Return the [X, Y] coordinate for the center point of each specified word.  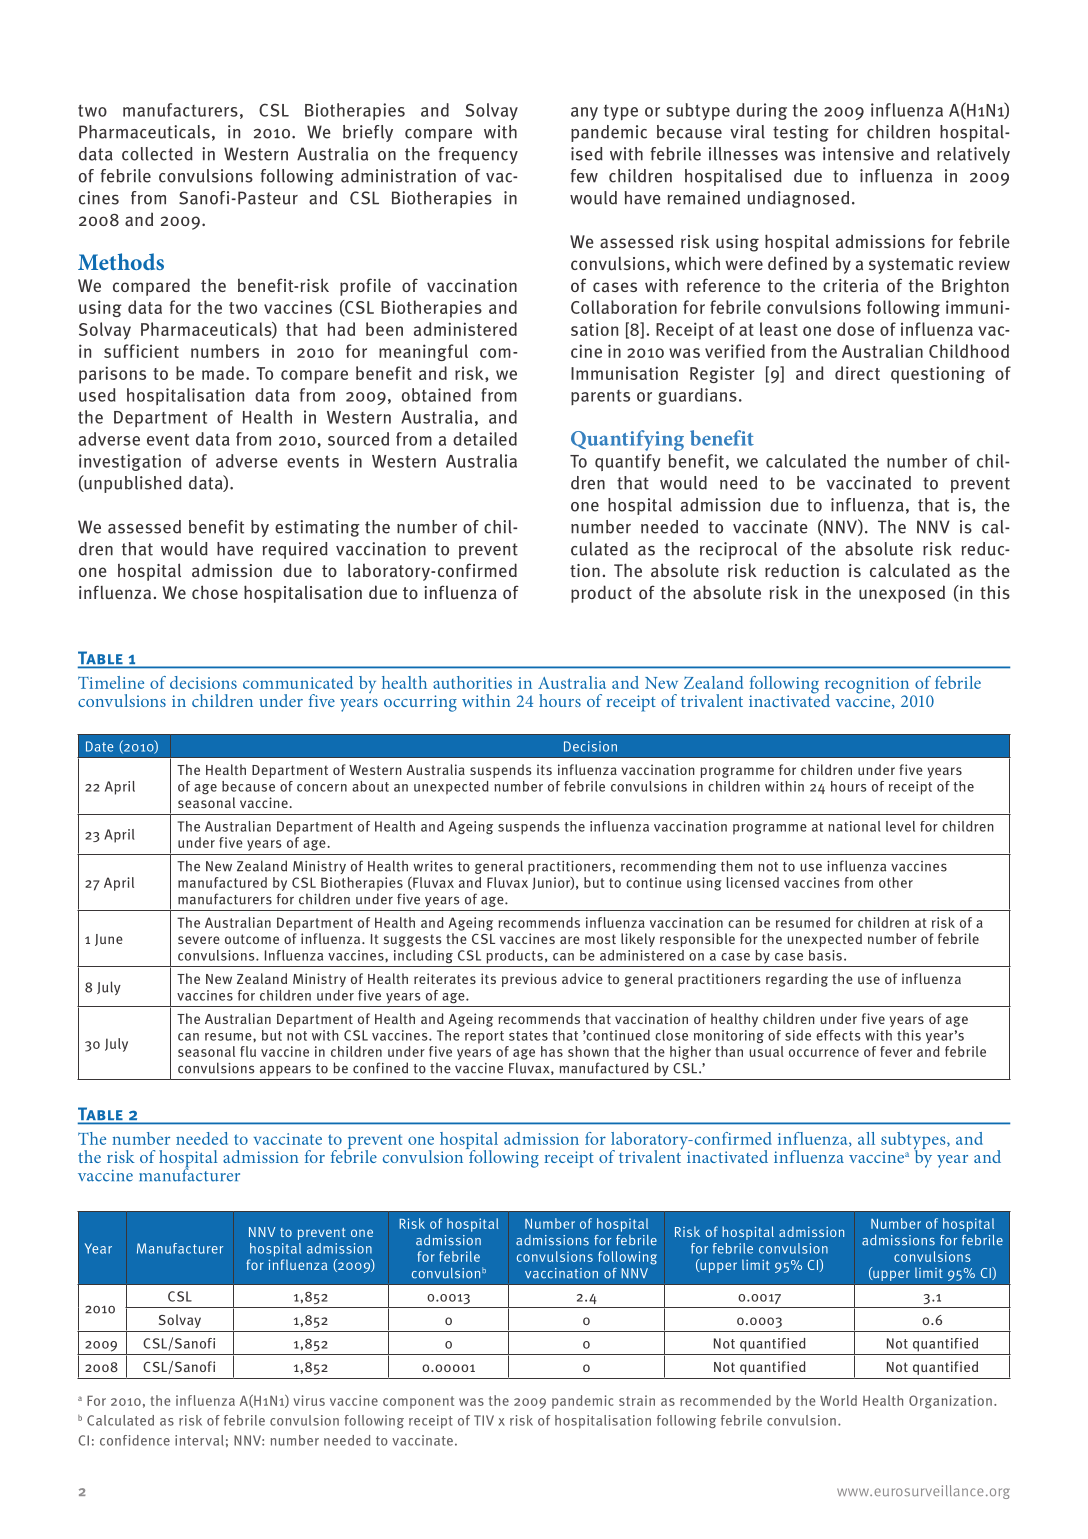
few [584, 176]
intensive [858, 154]
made [223, 373]
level [900, 826]
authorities [472, 682]
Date [99, 746]
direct [857, 373]
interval [199, 1440]
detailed [485, 439]
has [552, 1051]
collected [157, 154]
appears [285, 1070]
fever [896, 1051]
